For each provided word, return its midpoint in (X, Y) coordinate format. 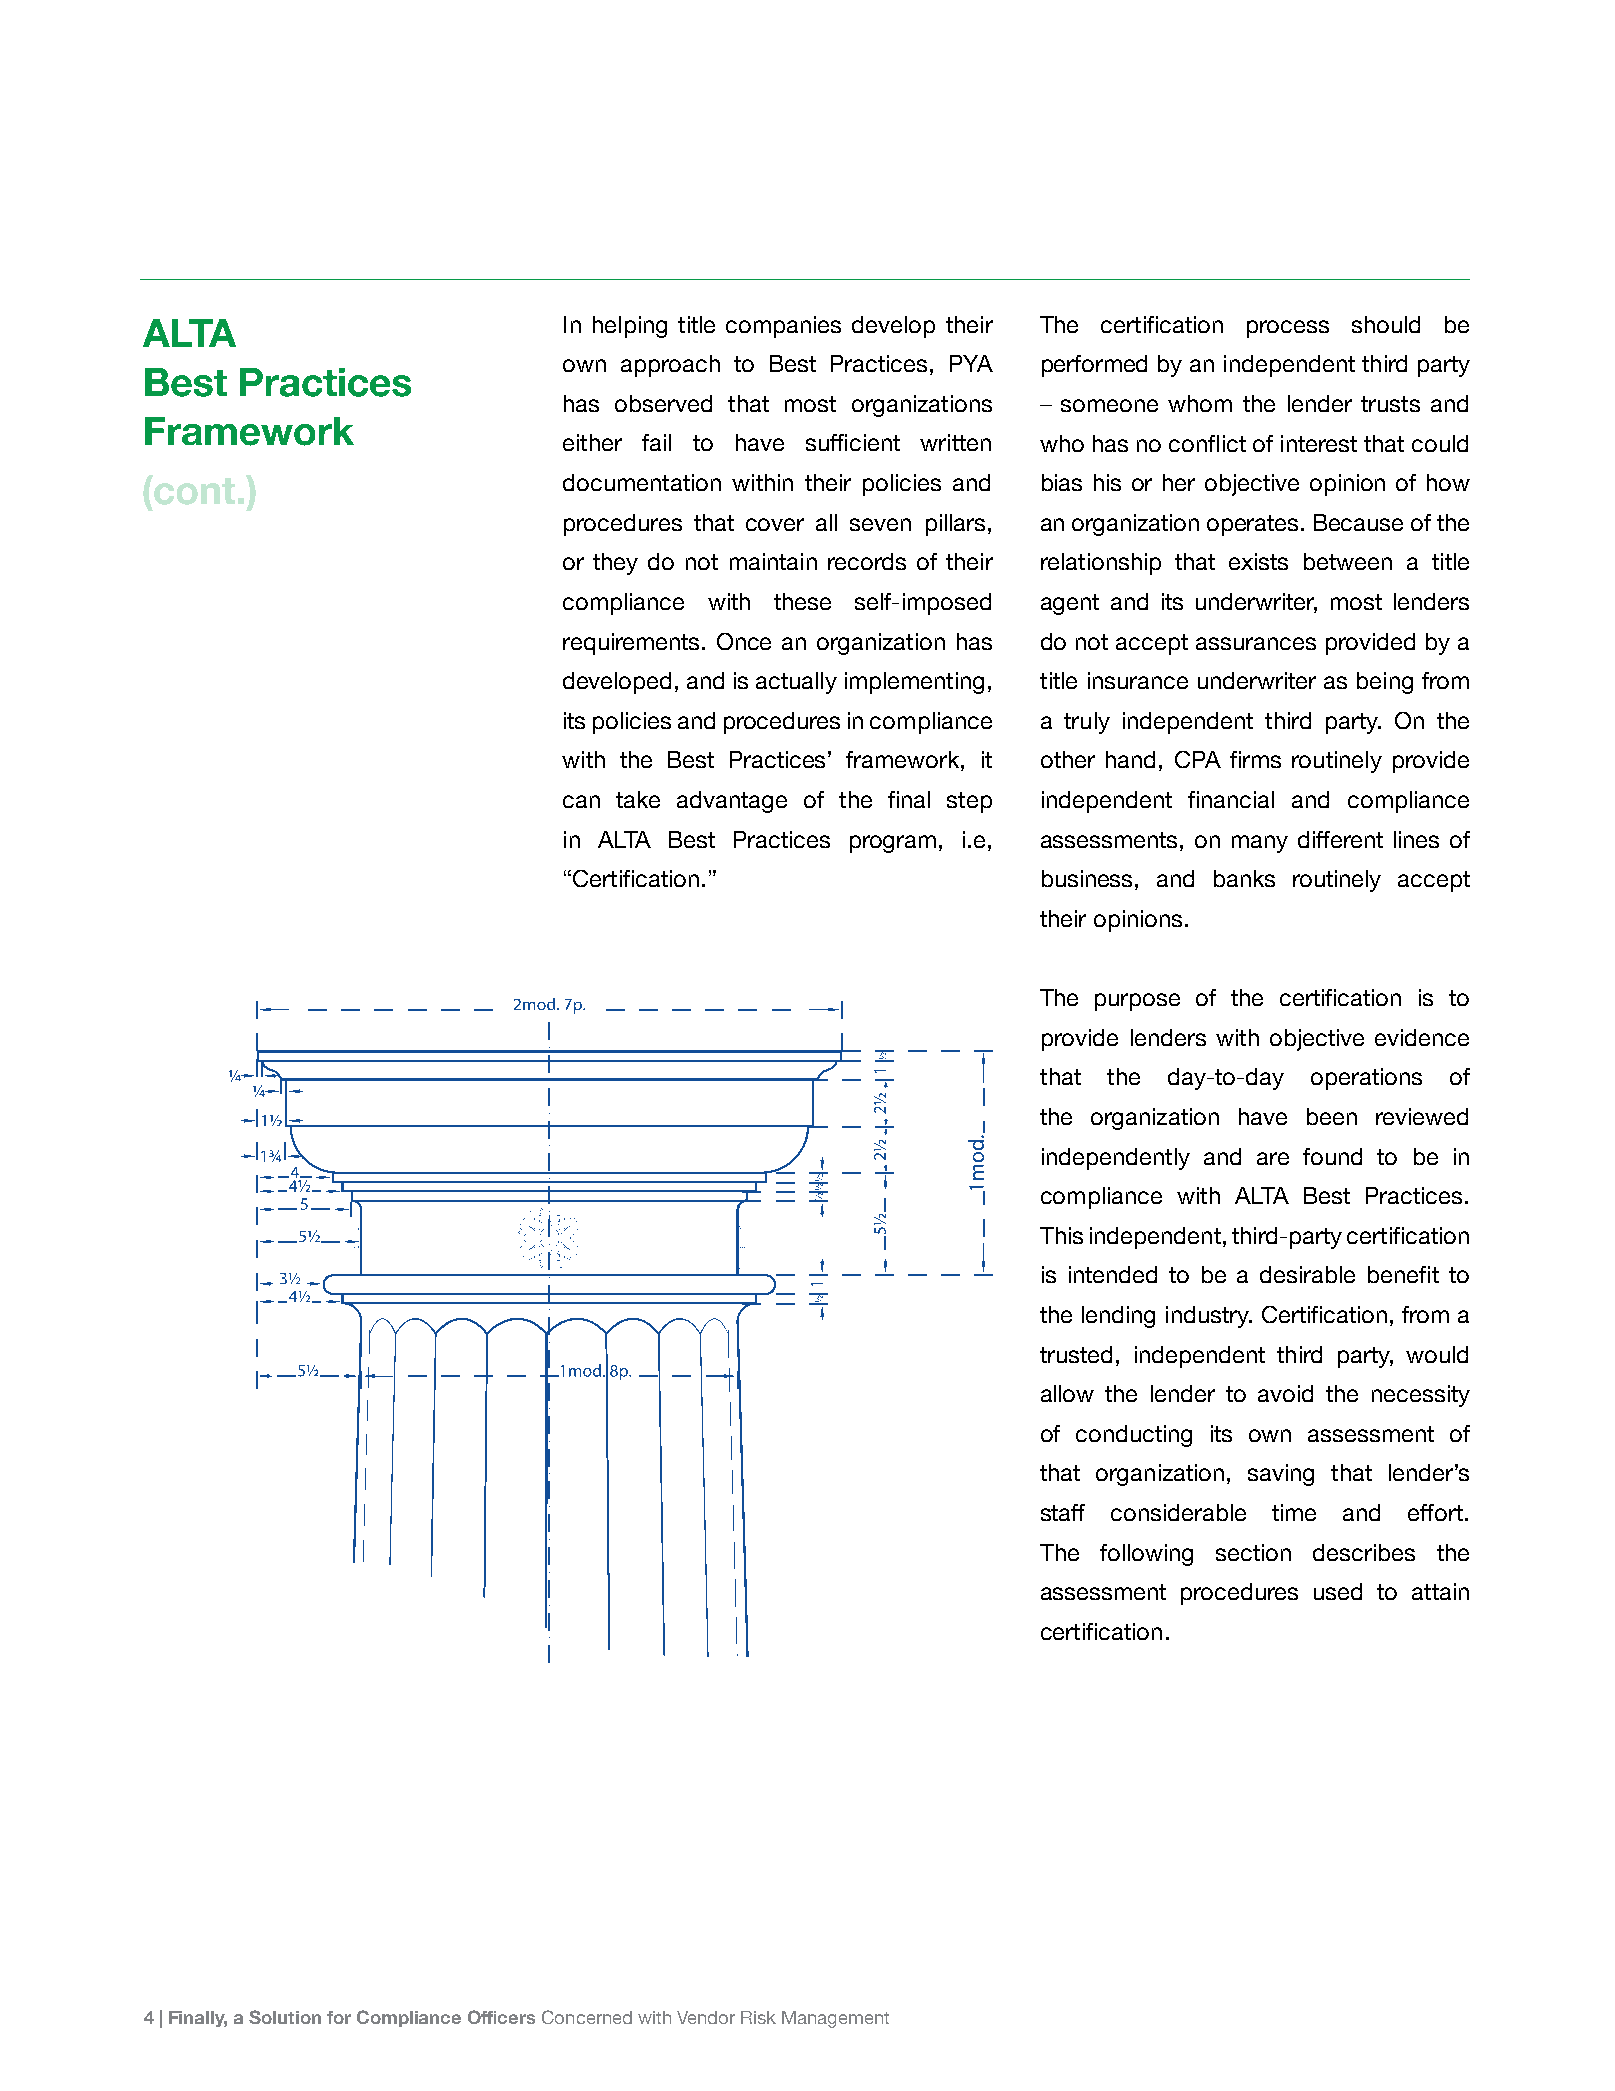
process (1288, 329)
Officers (501, 2017)
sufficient (853, 442)
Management (835, 2019)
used (1338, 1591)
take (638, 799)
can (581, 801)
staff (1063, 1512)
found (1332, 1156)
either (592, 442)
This (1061, 1235)
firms (1255, 759)
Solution (285, 2017)
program (893, 844)
